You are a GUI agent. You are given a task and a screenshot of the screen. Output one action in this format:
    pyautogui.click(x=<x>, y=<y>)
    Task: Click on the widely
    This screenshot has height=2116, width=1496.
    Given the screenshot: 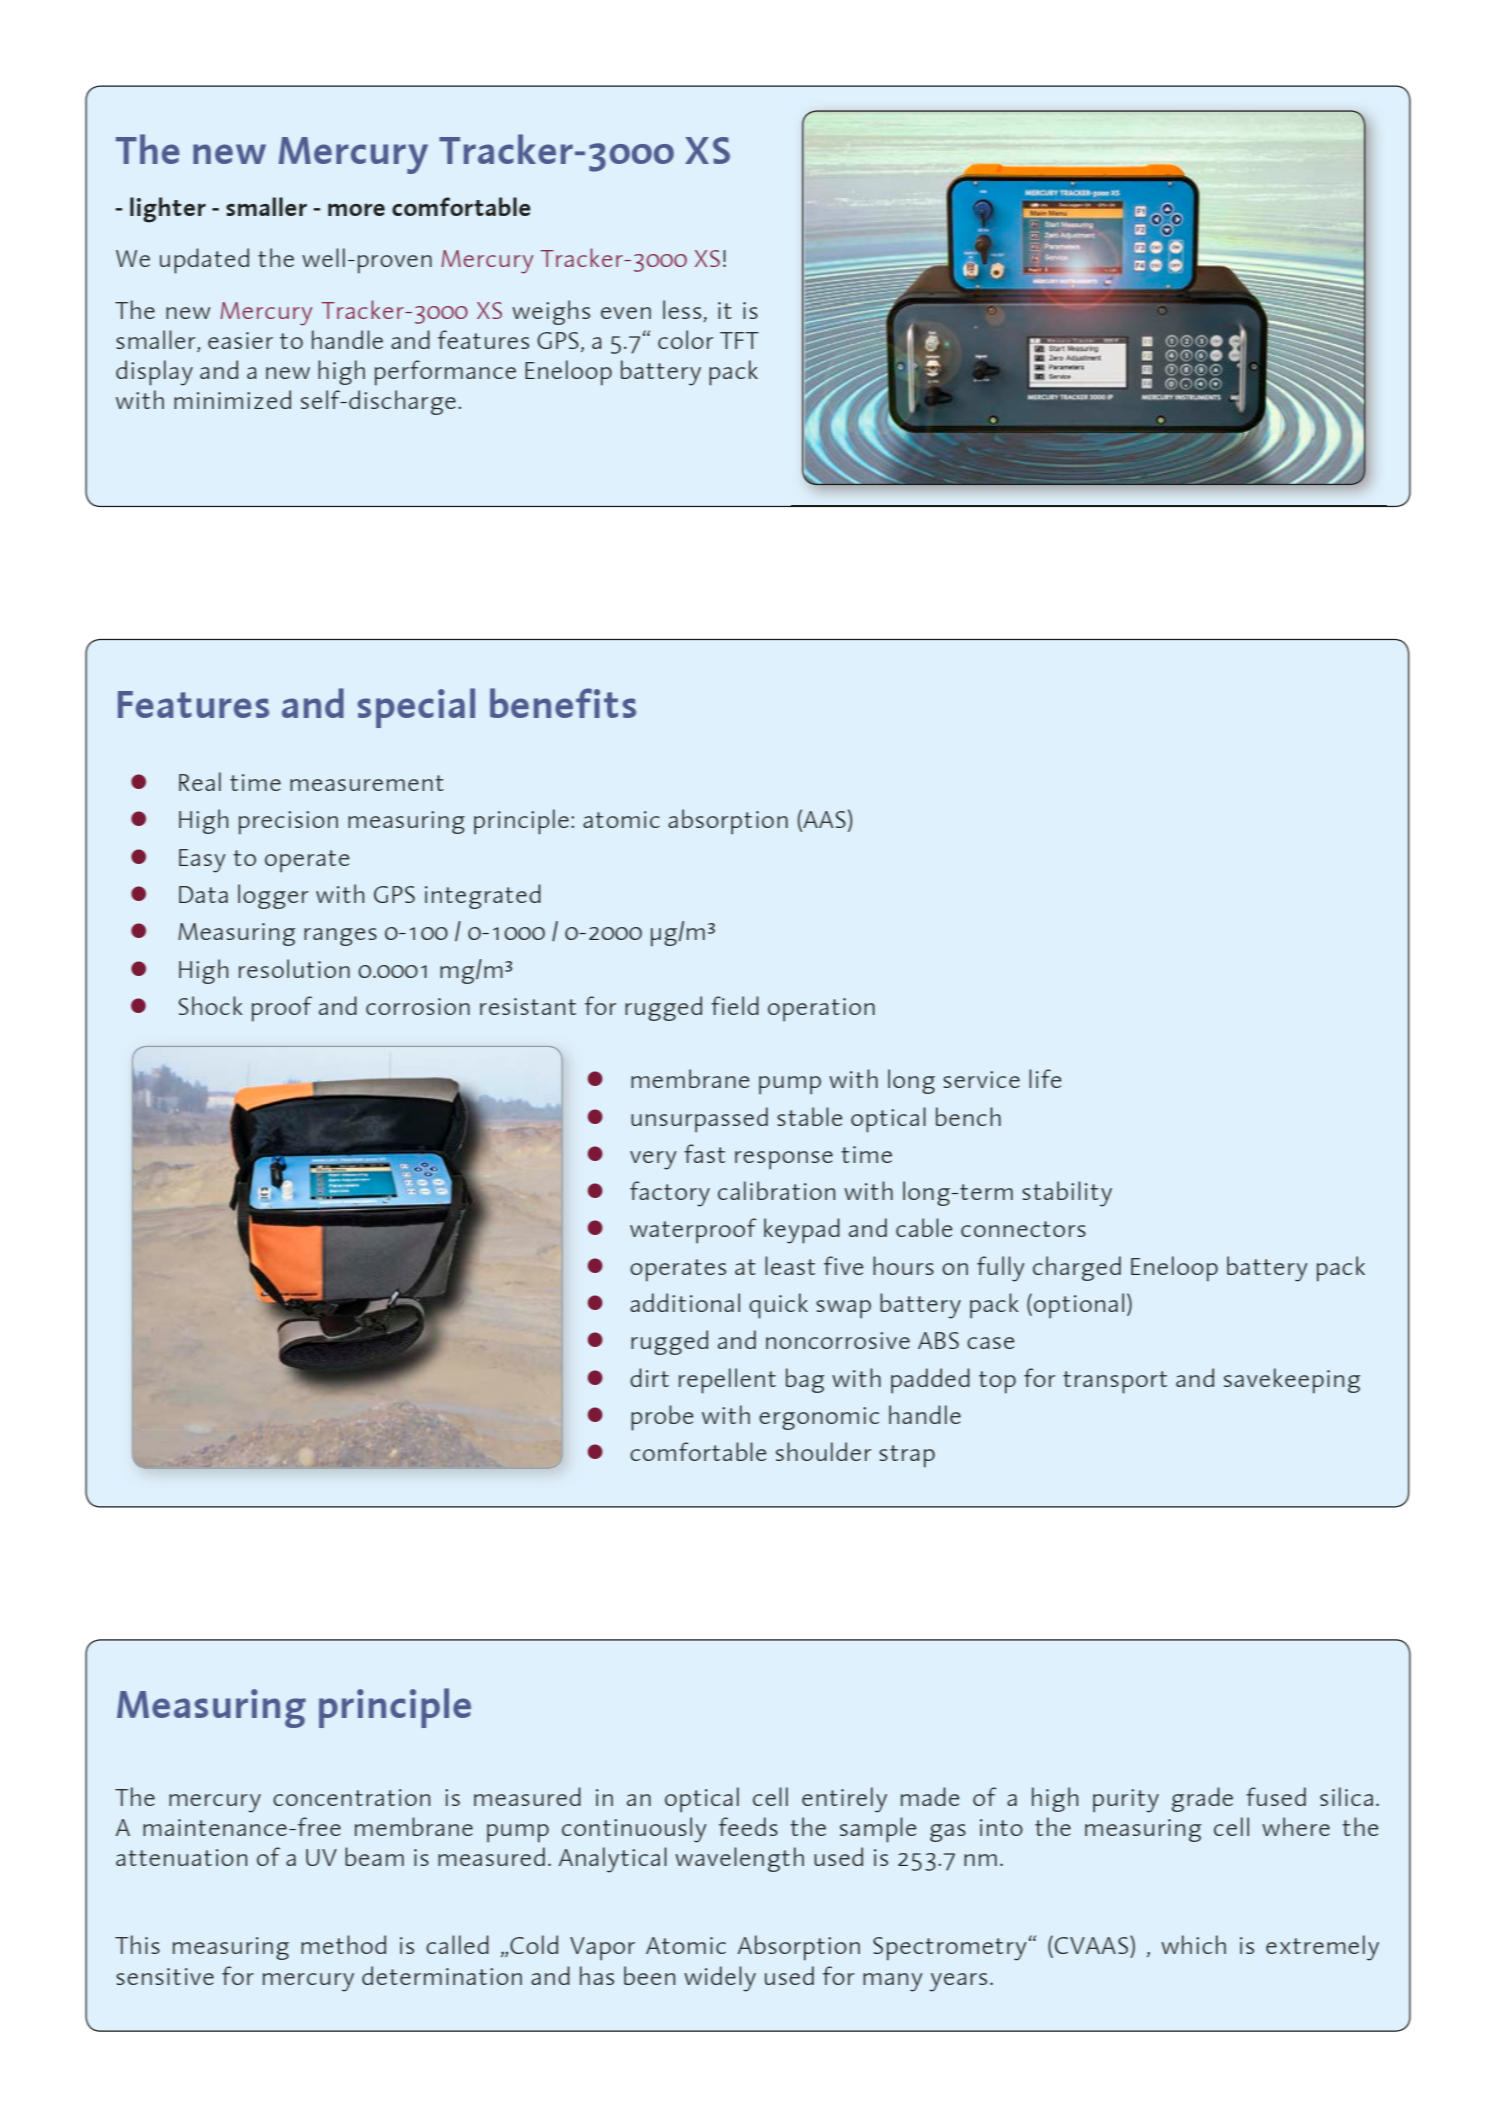 What is the action you would take?
    pyautogui.click(x=720, y=1979)
